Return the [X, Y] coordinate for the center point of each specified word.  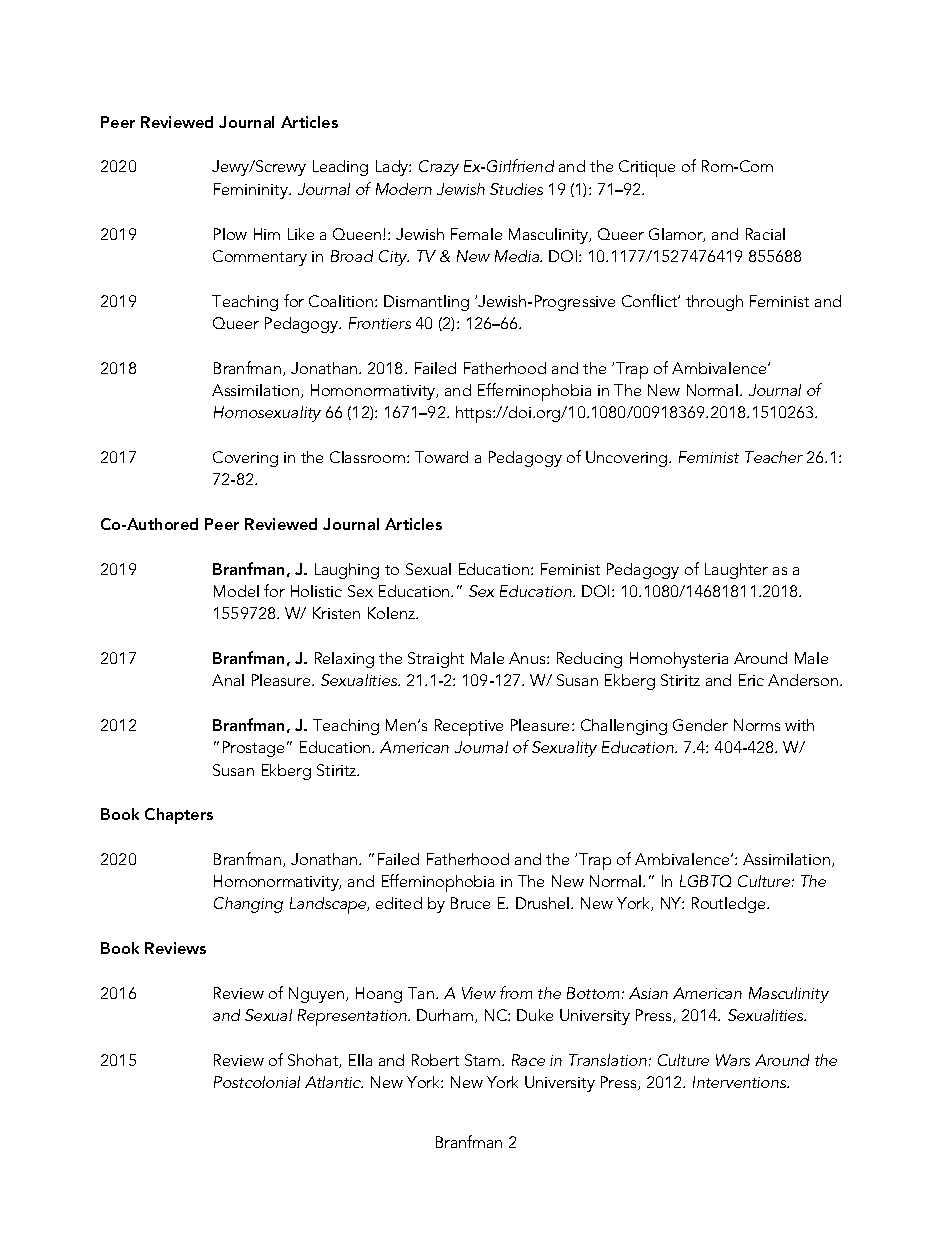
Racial [765, 234]
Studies [516, 189]
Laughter [736, 571]
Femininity [252, 191]
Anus [528, 658]
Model [236, 591]
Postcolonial [257, 1082]
